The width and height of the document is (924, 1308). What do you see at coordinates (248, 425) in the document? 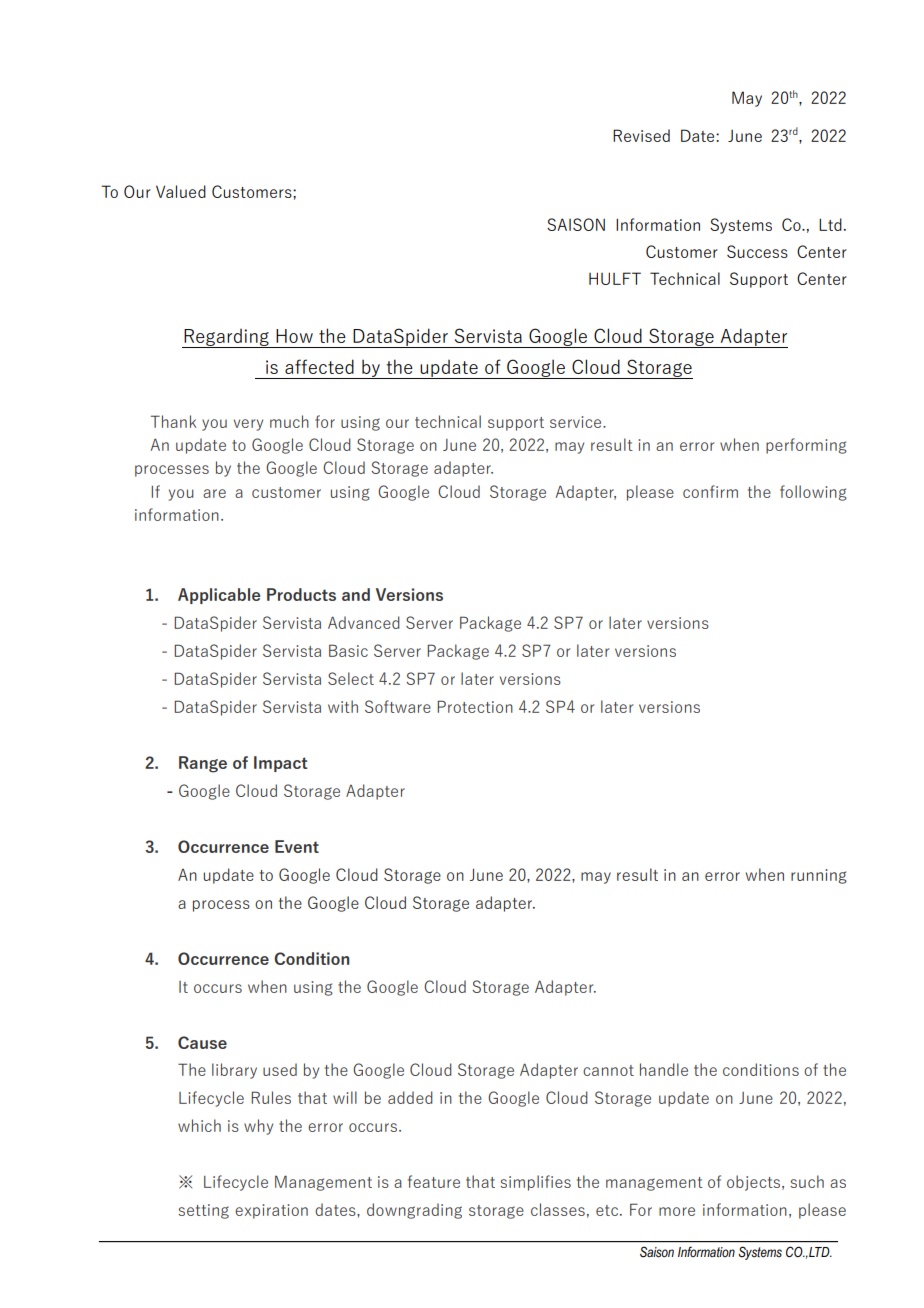
I see `very` at bounding box center [248, 425].
